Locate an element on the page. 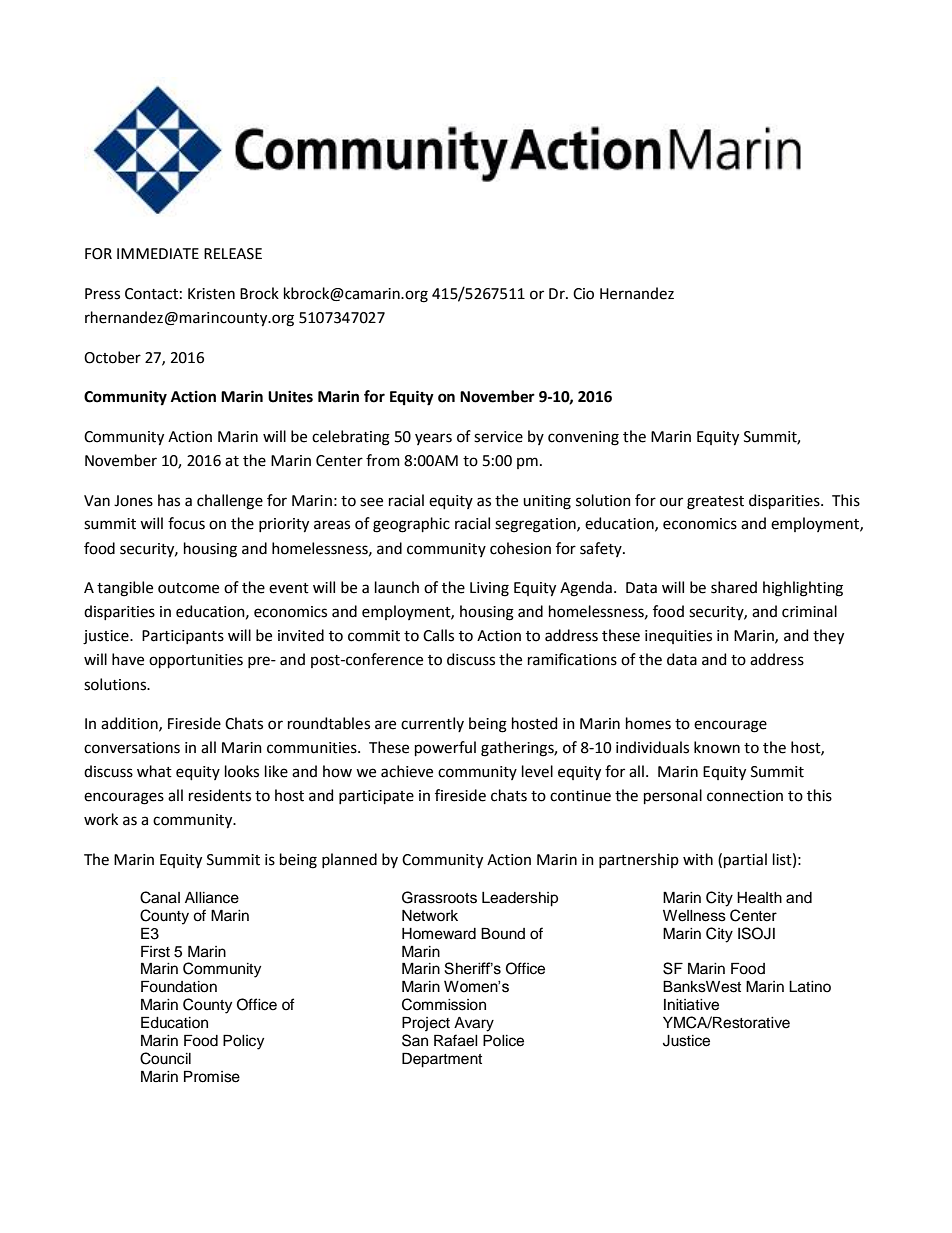 The height and width of the image is (1233, 952). residents is located at coordinates (220, 795).
